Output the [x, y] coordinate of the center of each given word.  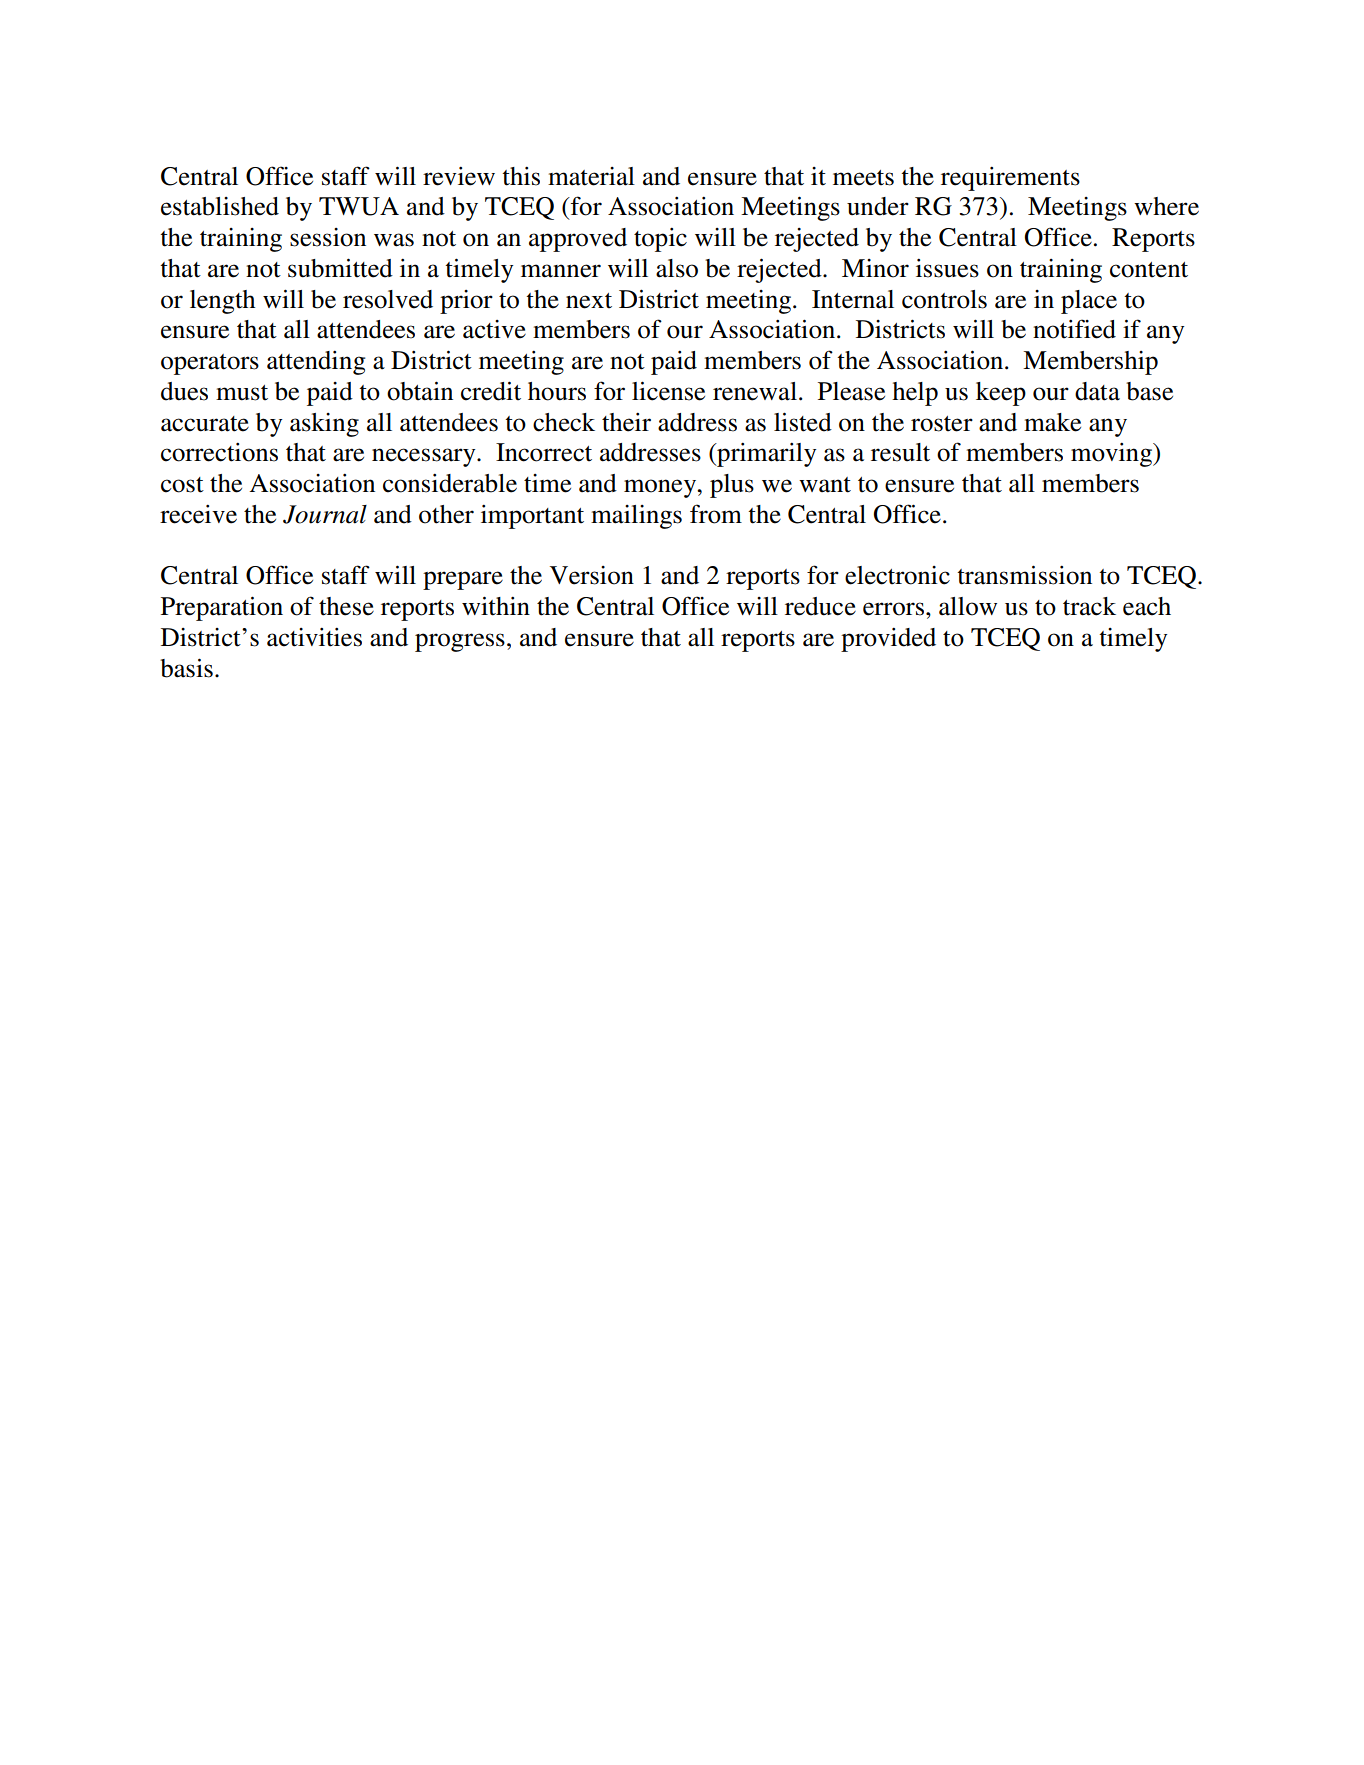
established [220, 206]
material [591, 176]
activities [314, 637]
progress [460, 642]
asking [324, 425]
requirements [1010, 179]
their [626, 422]
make [1052, 422]
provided [888, 640]
